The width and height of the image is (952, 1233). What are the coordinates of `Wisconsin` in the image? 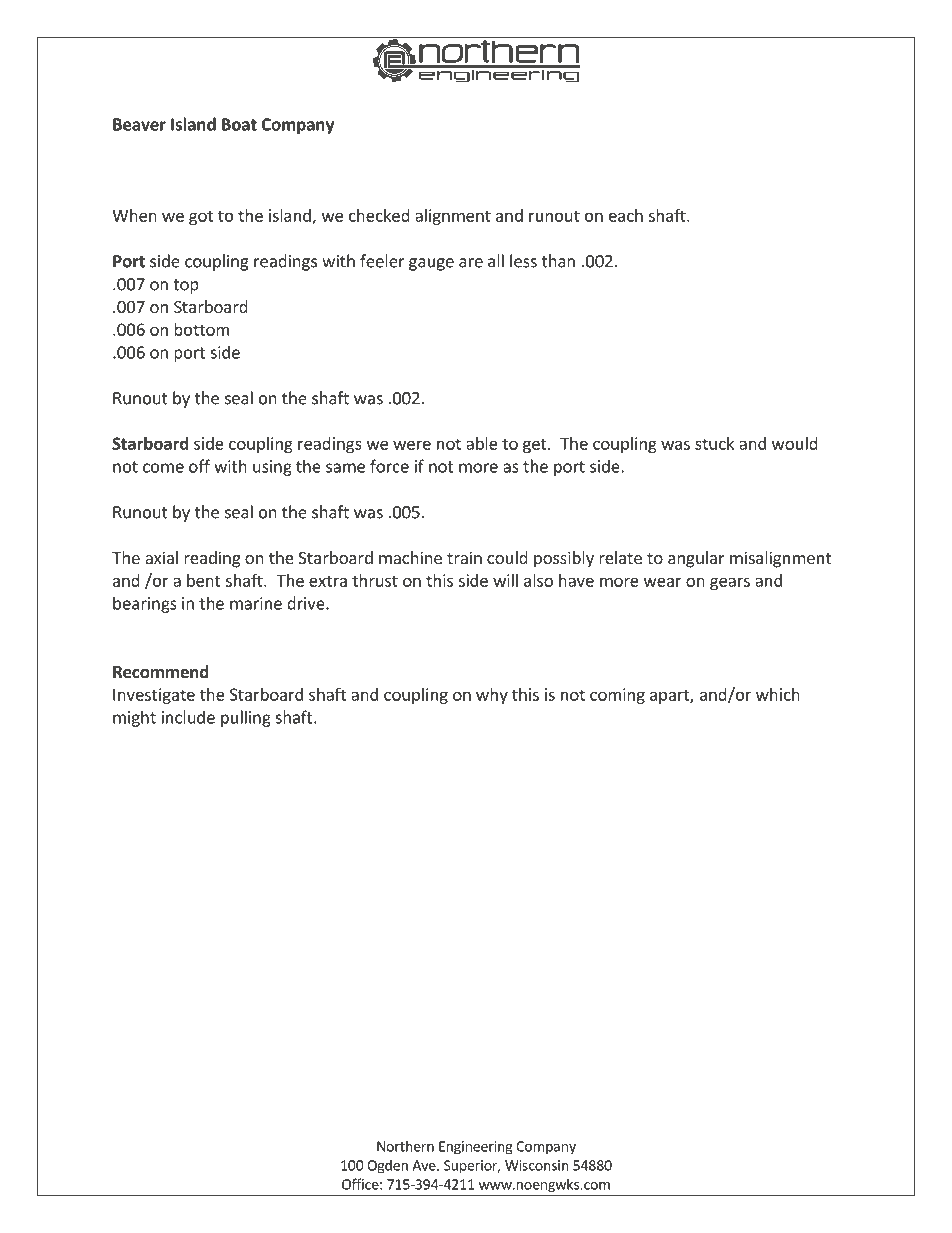 It's located at (537, 1165).
